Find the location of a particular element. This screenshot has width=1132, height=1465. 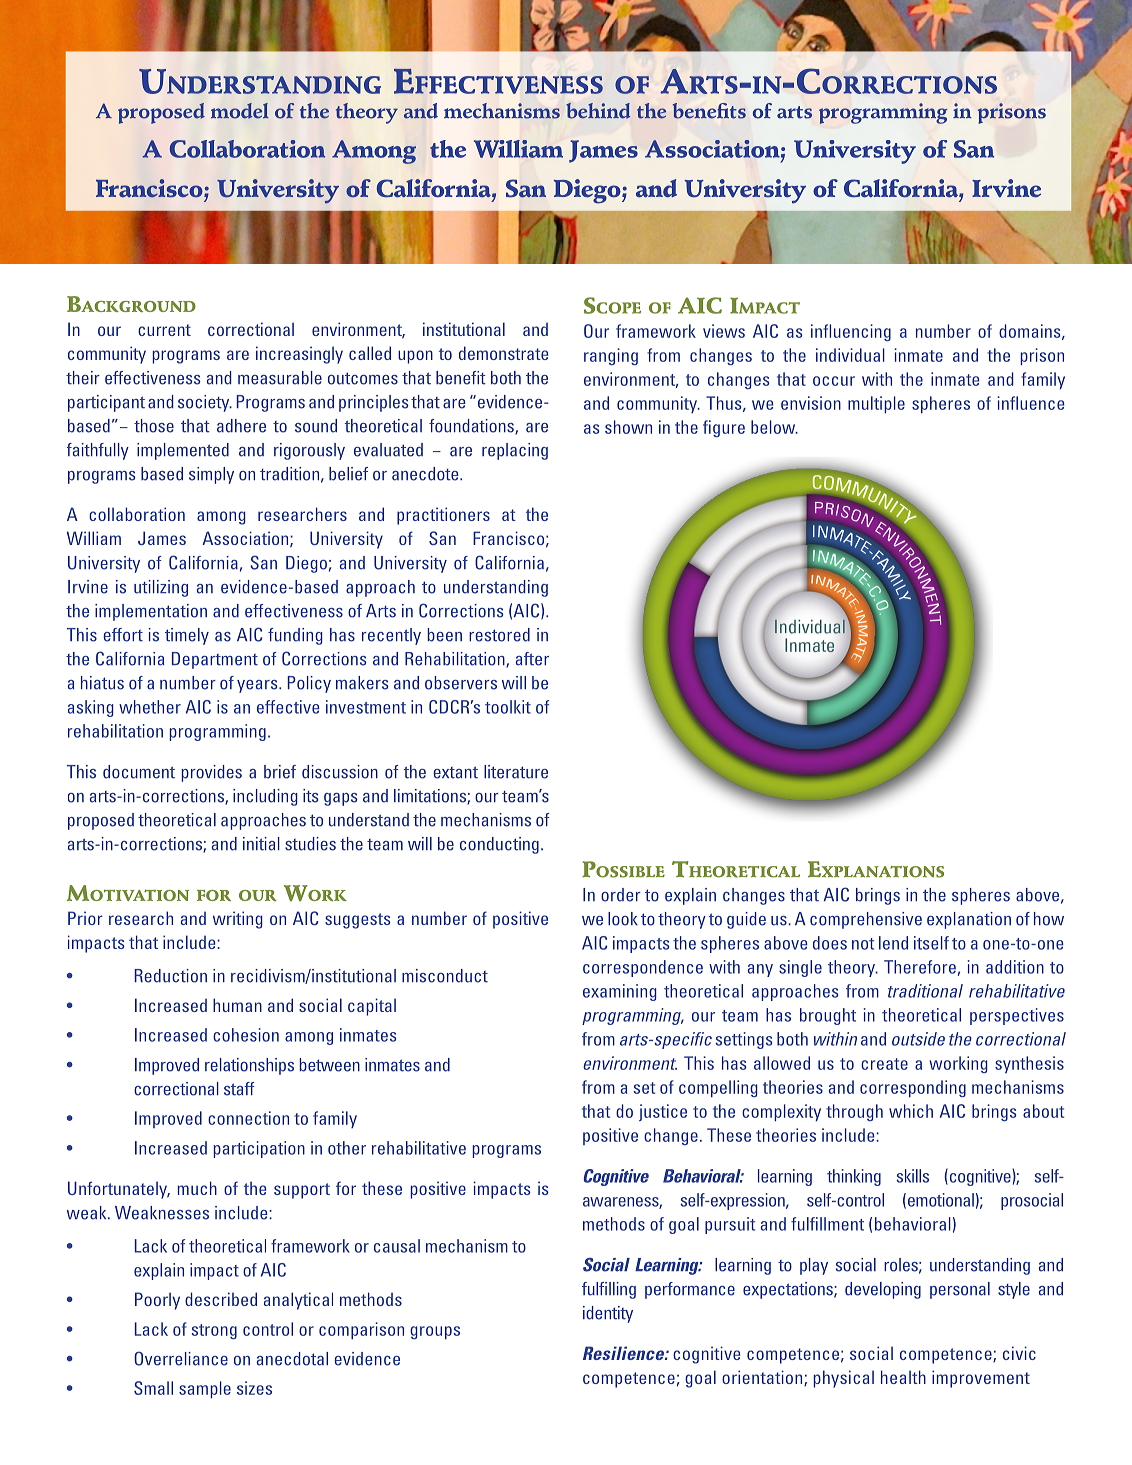

behind is located at coordinates (598, 111).
